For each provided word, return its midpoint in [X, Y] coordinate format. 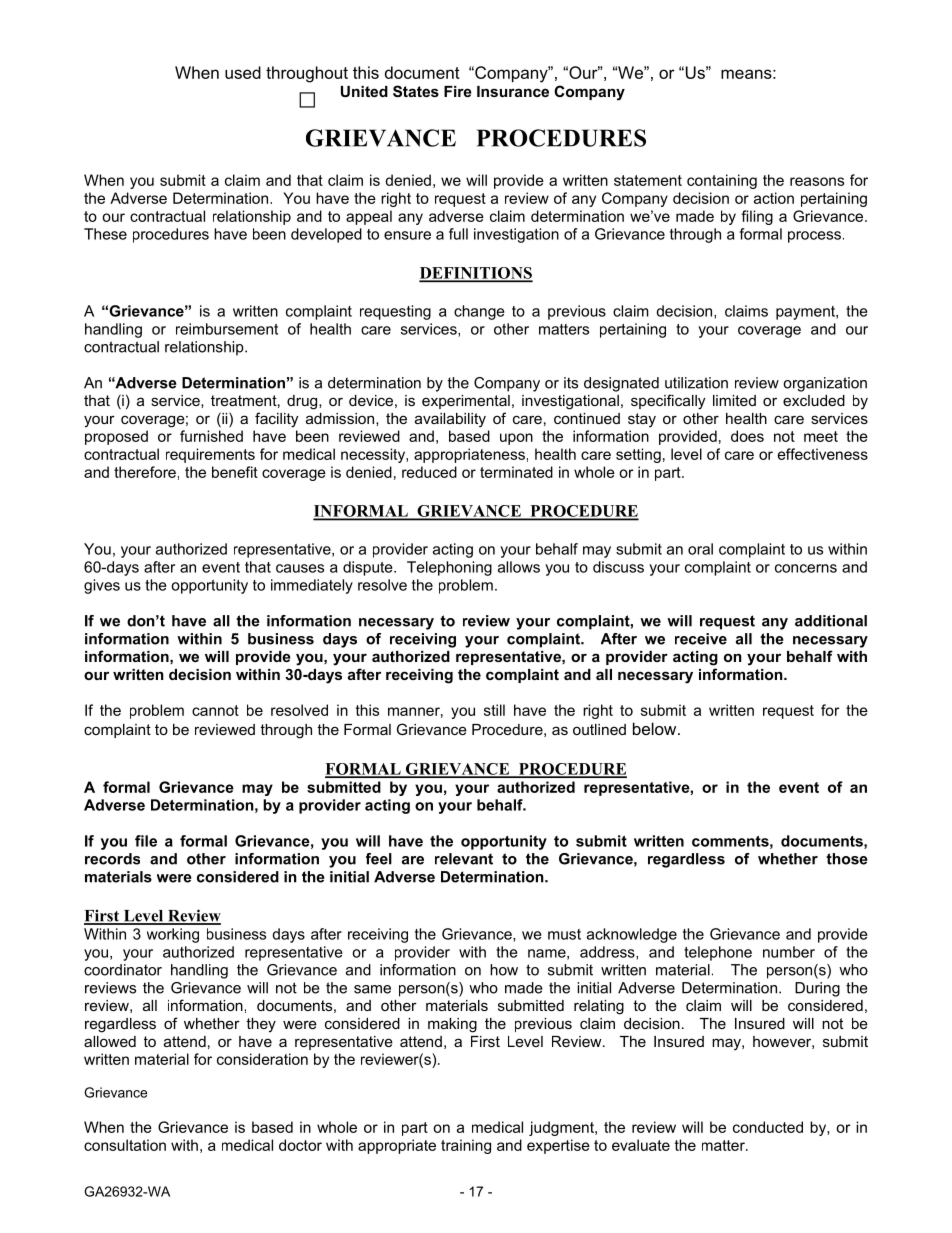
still [494, 710]
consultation [125, 1145]
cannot [215, 710]
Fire [458, 91]
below [656, 728]
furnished [211, 436]
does [747, 436]
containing [722, 181]
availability [450, 420]
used [243, 72]
